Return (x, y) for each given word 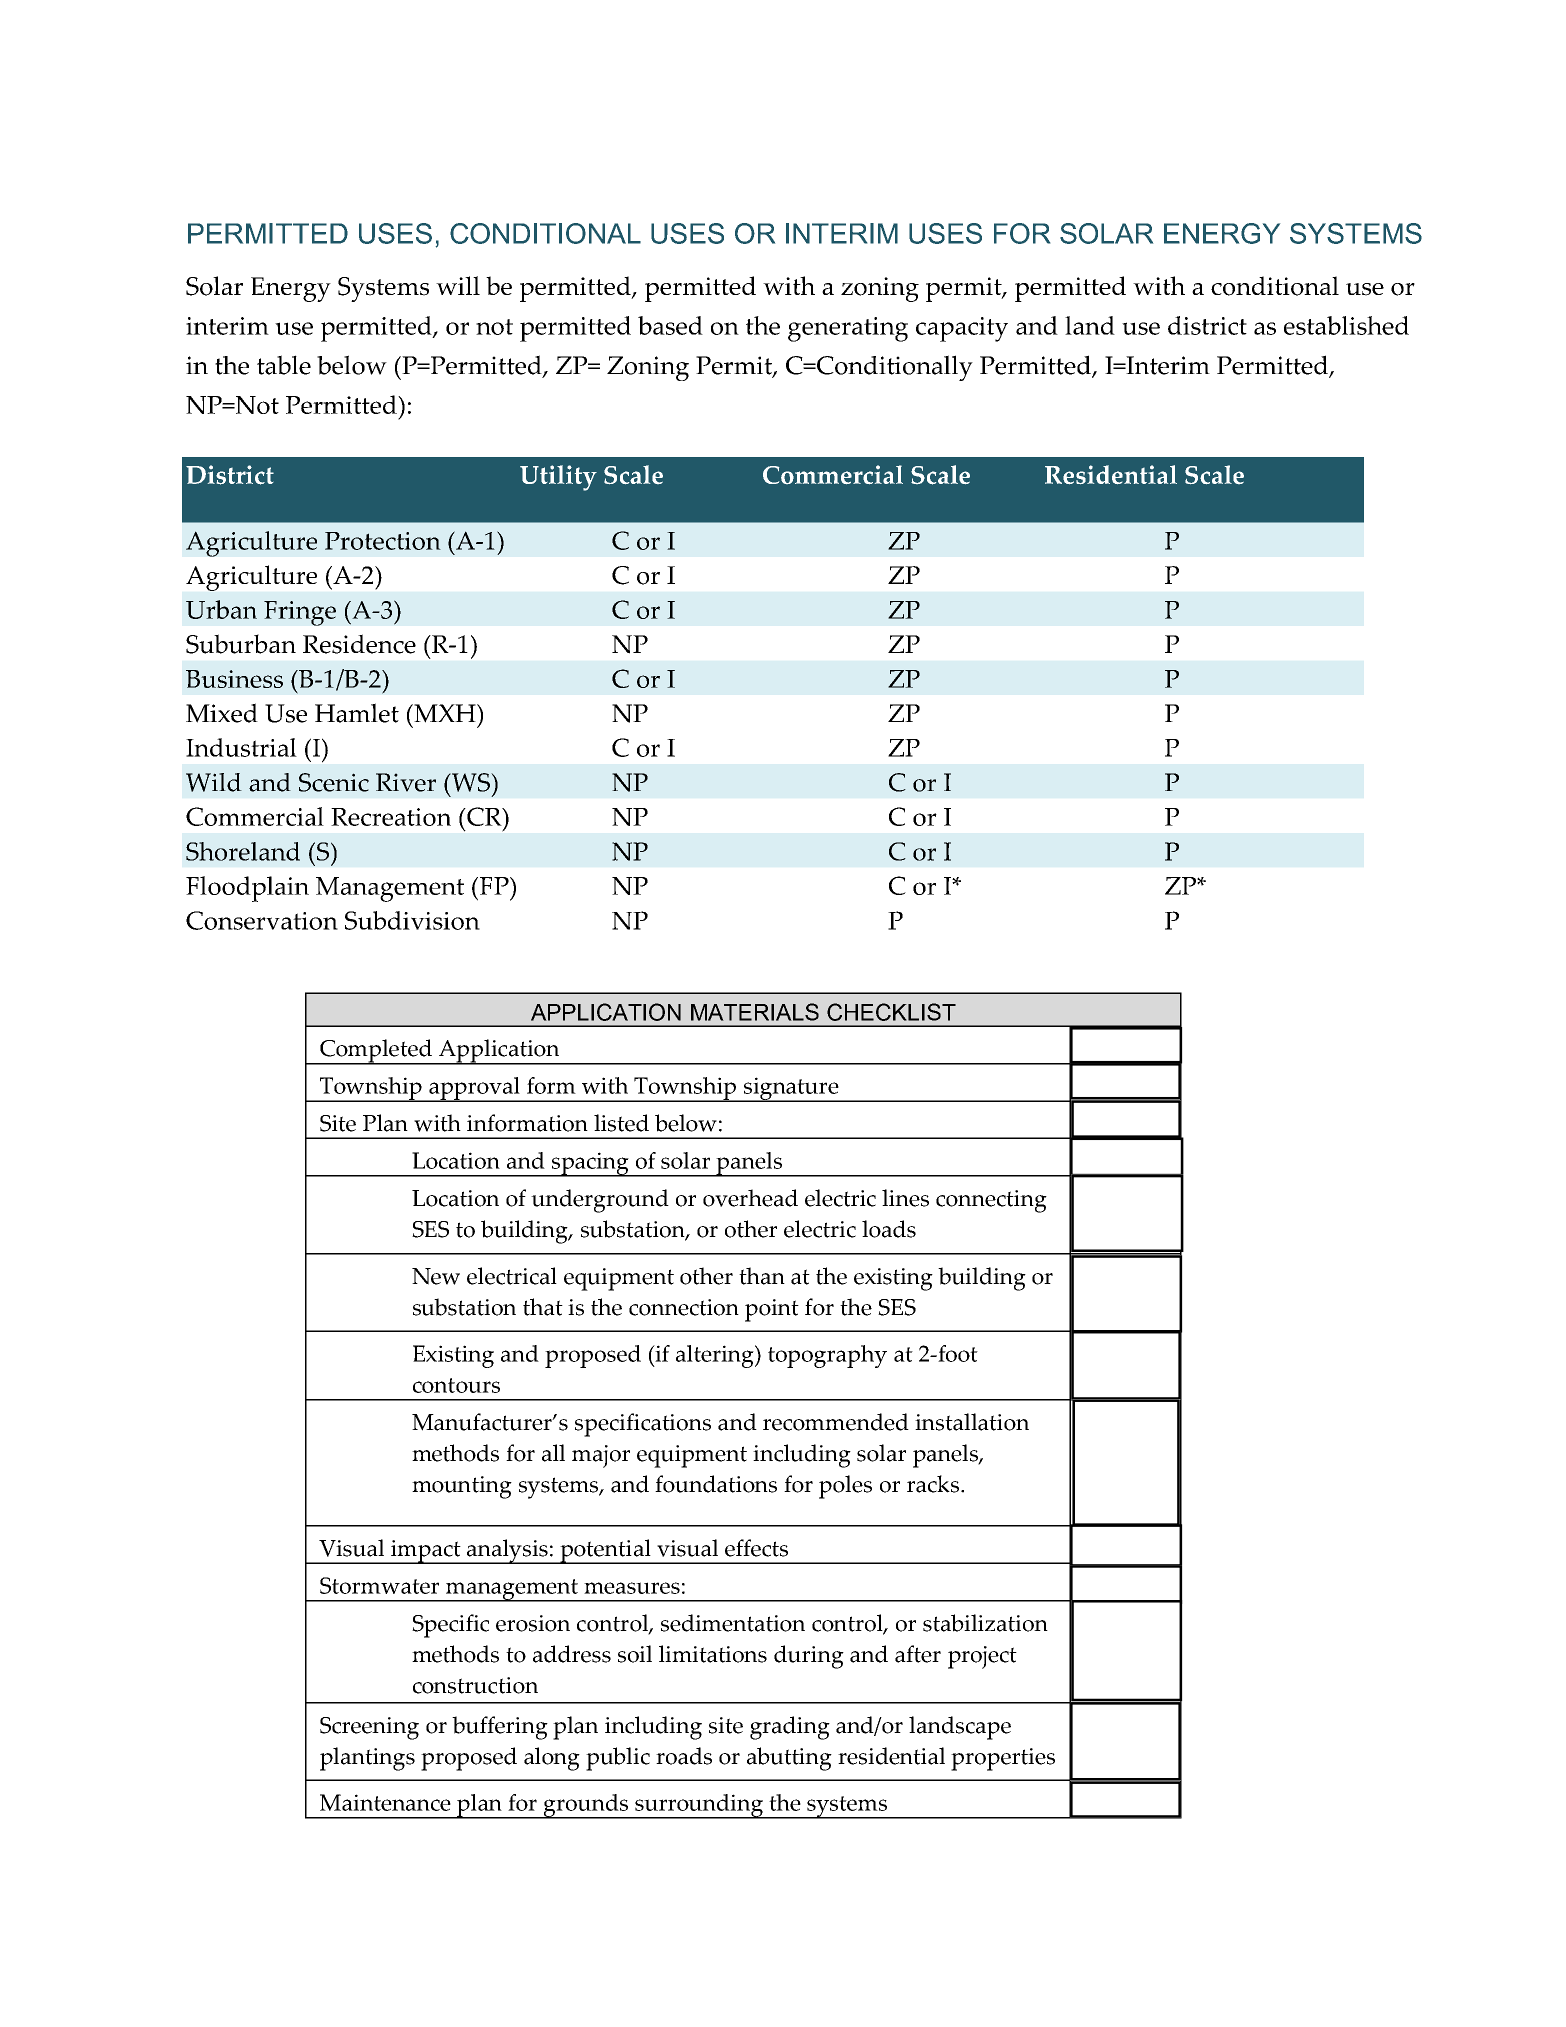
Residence (359, 644)
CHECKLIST (891, 1012)
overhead (750, 1198)
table (284, 365)
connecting (991, 1201)
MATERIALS (755, 1012)
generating (848, 329)
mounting (462, 1487)
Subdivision (412, 920)
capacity (962, 329)
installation (972, 1422)
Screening (369, 1728)
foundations (716, 1484)
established (1346, 325)
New (436, 1276)
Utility (558, 478)
